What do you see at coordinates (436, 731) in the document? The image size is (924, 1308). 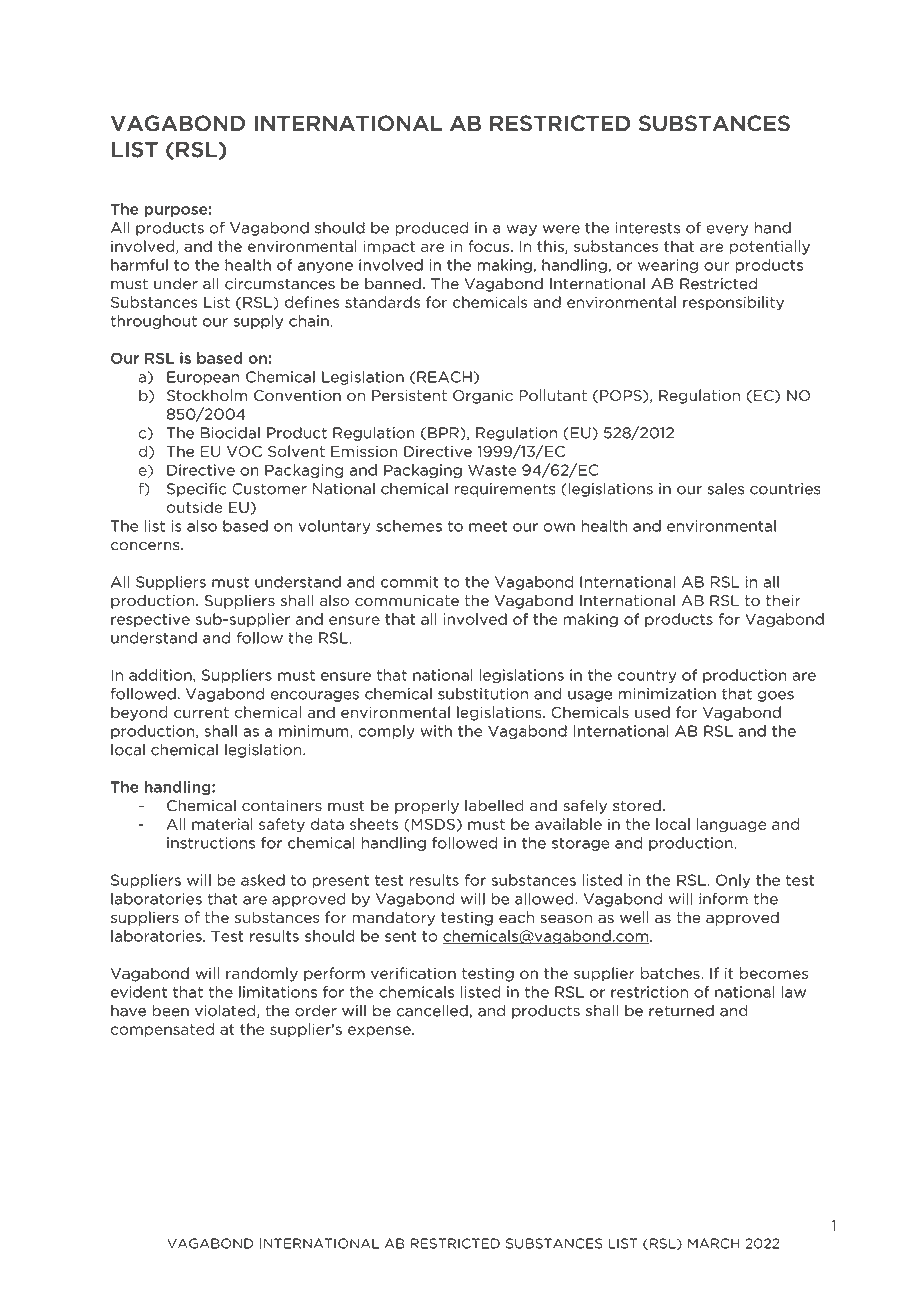 I see `with` at bounding box center [436, 731].
